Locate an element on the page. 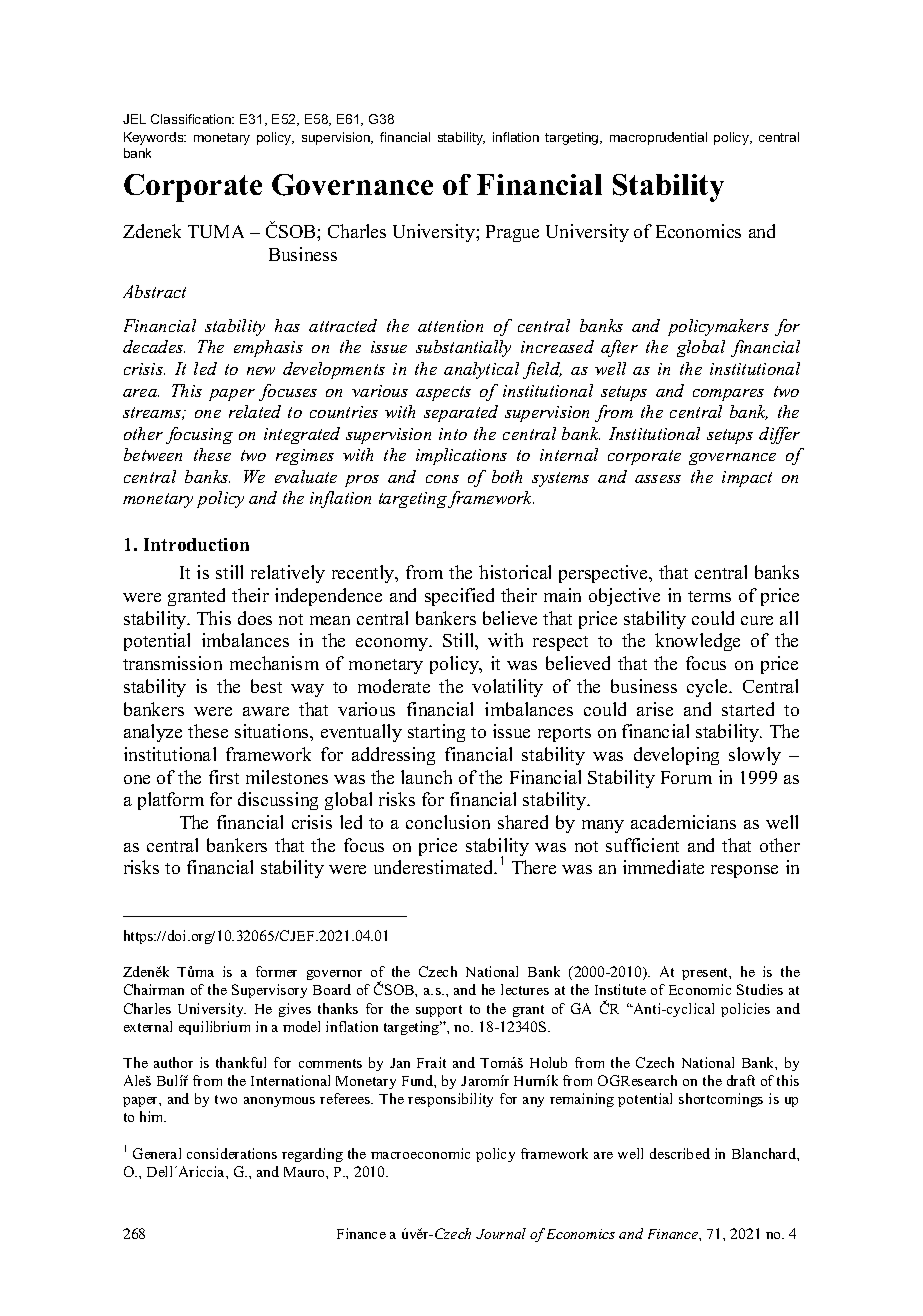 This document has height=1316, width=923. former is located at coordinates (276, 971).
